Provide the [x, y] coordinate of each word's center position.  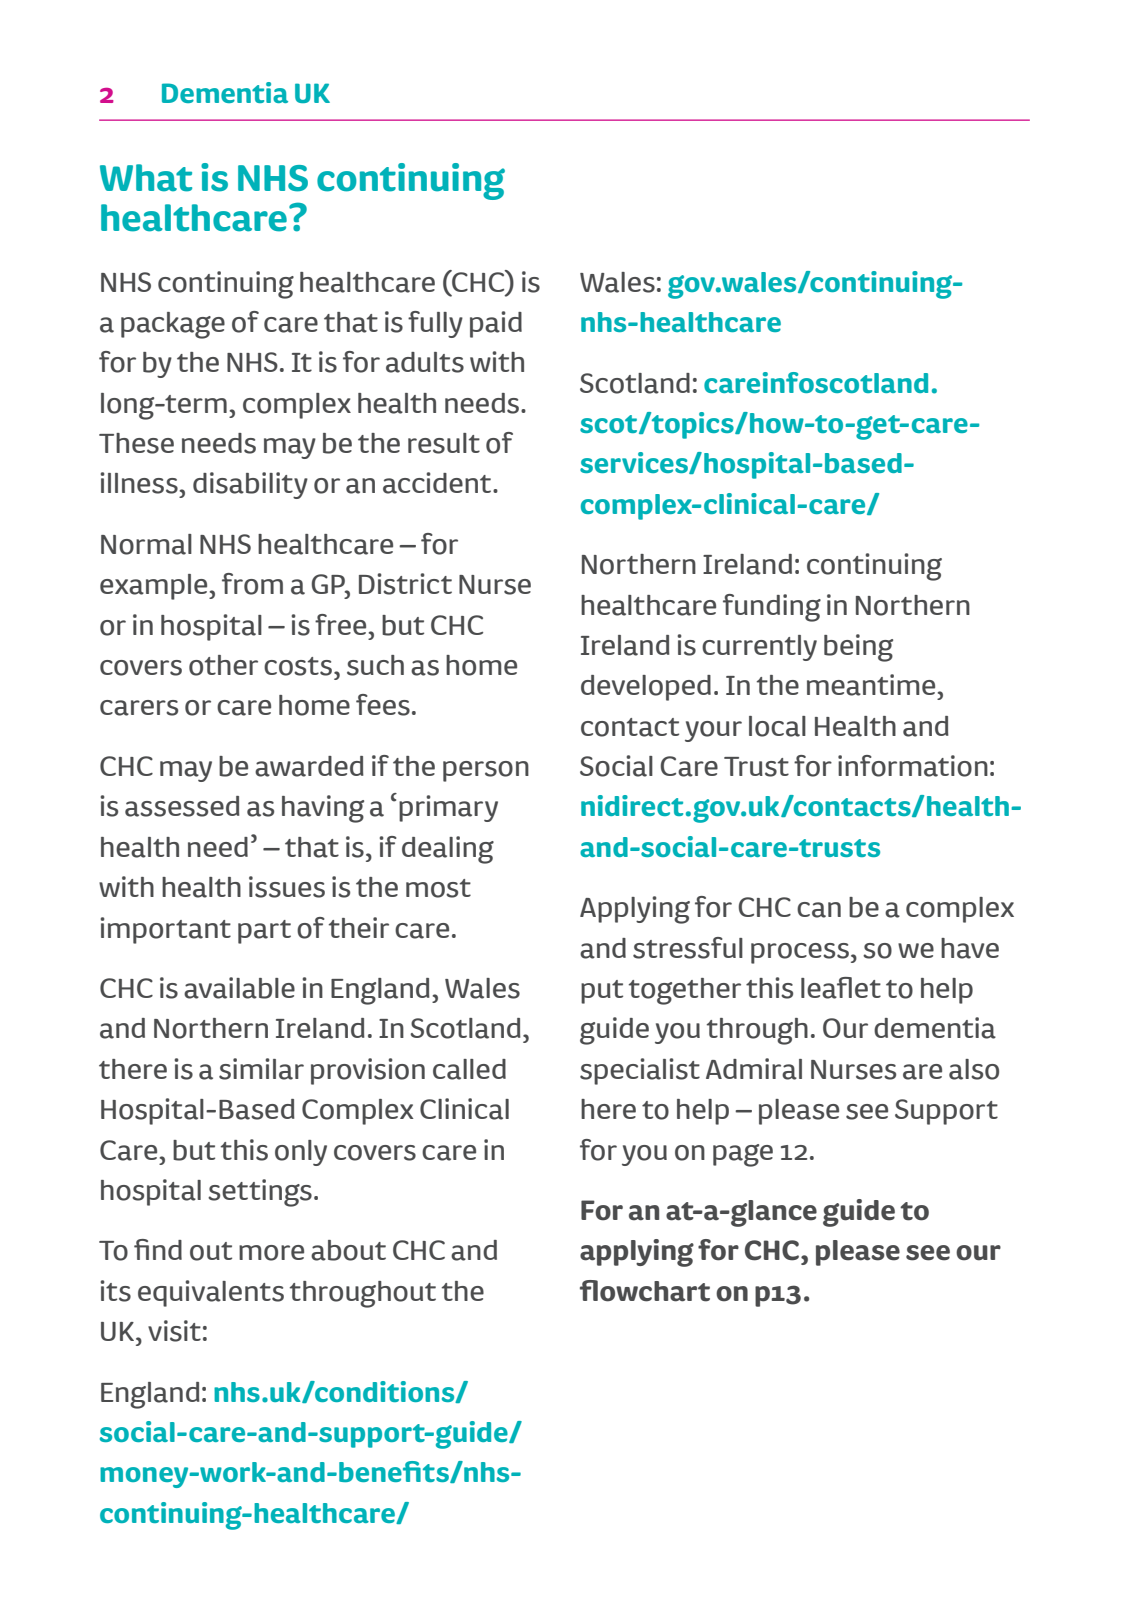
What [146, 178]
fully [435, 324]
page [743, 1155]
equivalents [211, 1293]
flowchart [645, 1291]
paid [496, 324]
